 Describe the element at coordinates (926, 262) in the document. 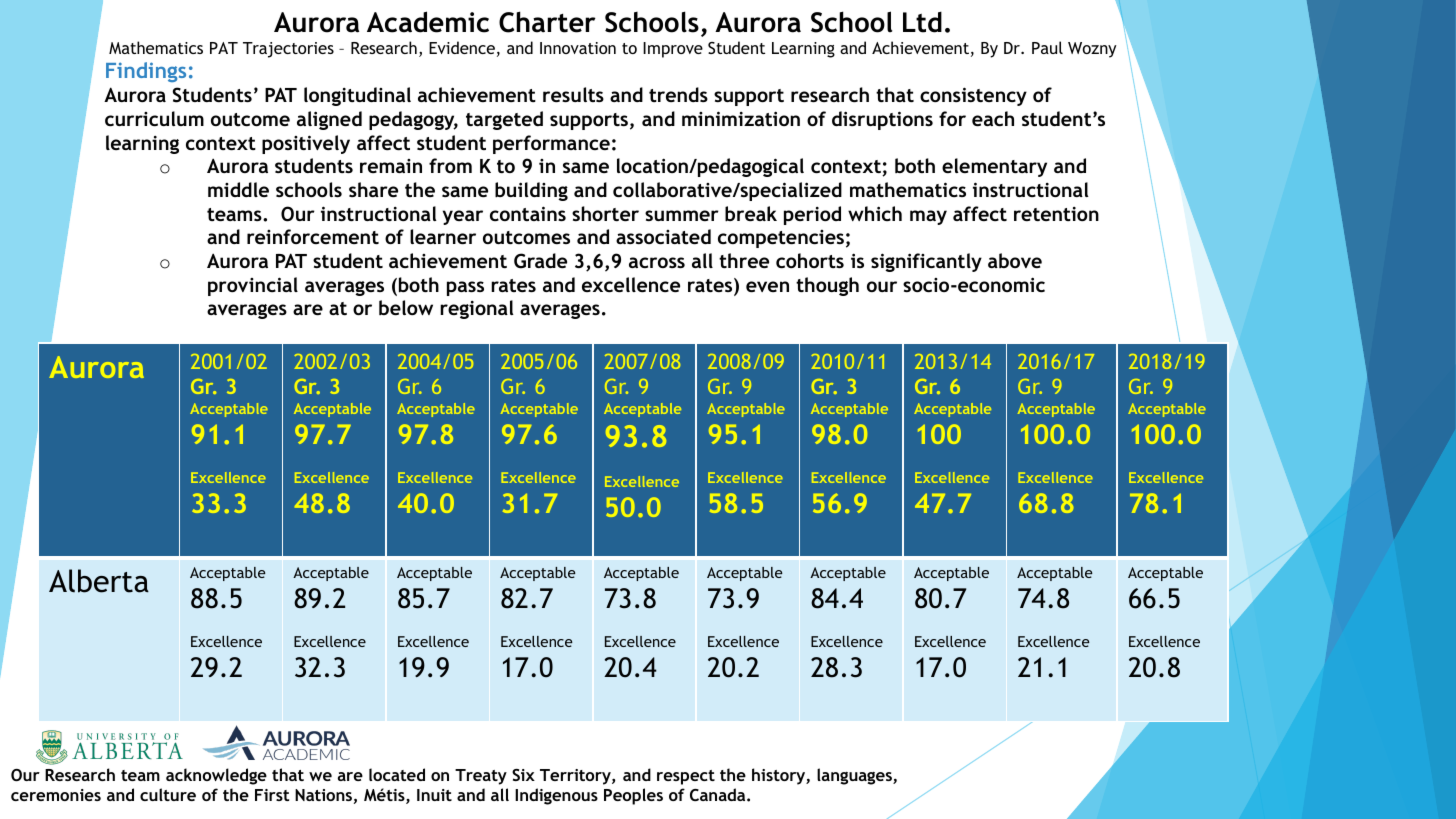

I see `significantly` at that location.
